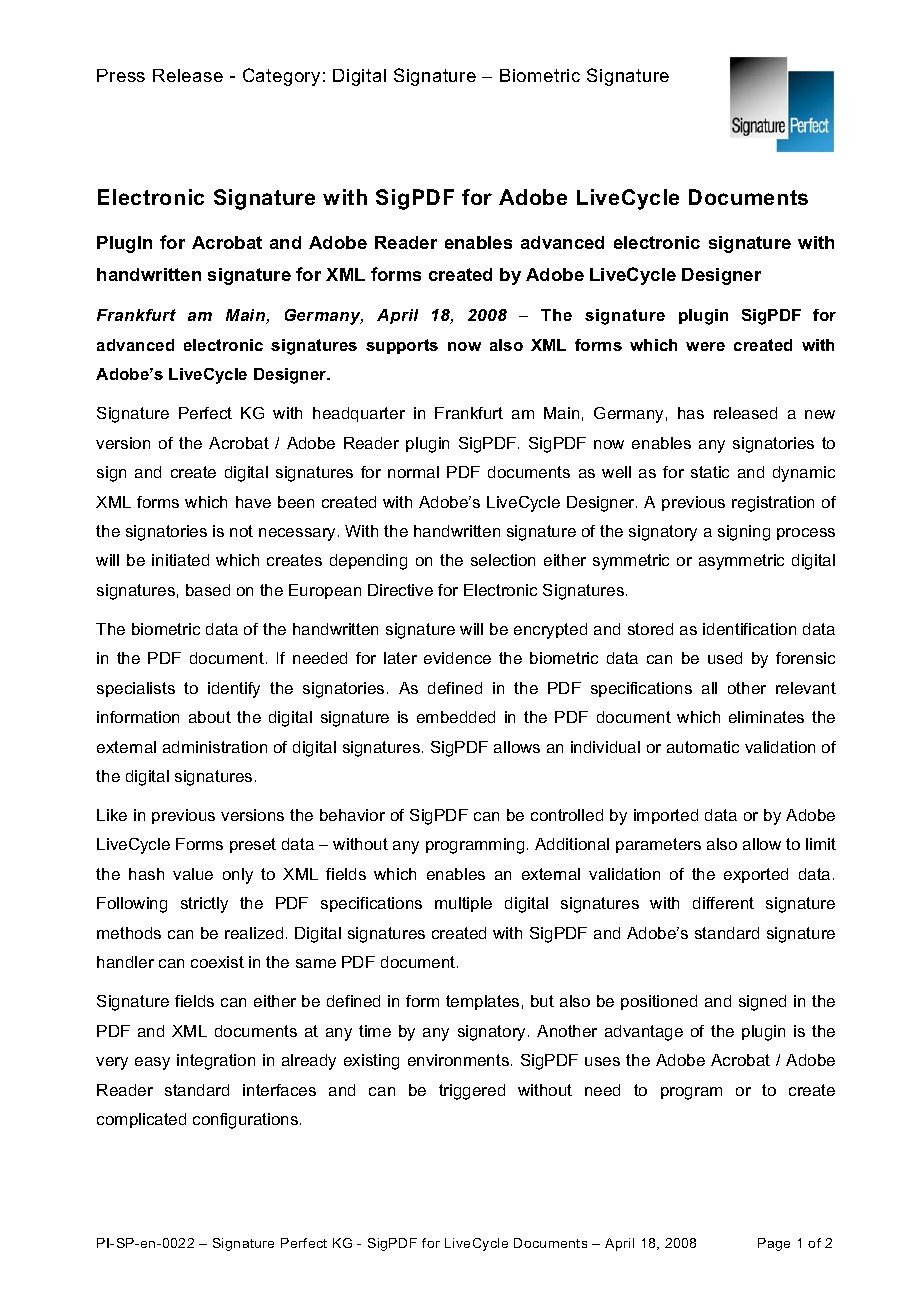 This screenshot has width=924, height=1308. What do you see at coordinates (774, 1244) in the screenshot?
I see `Page` at bounding box center [774, 1244].
